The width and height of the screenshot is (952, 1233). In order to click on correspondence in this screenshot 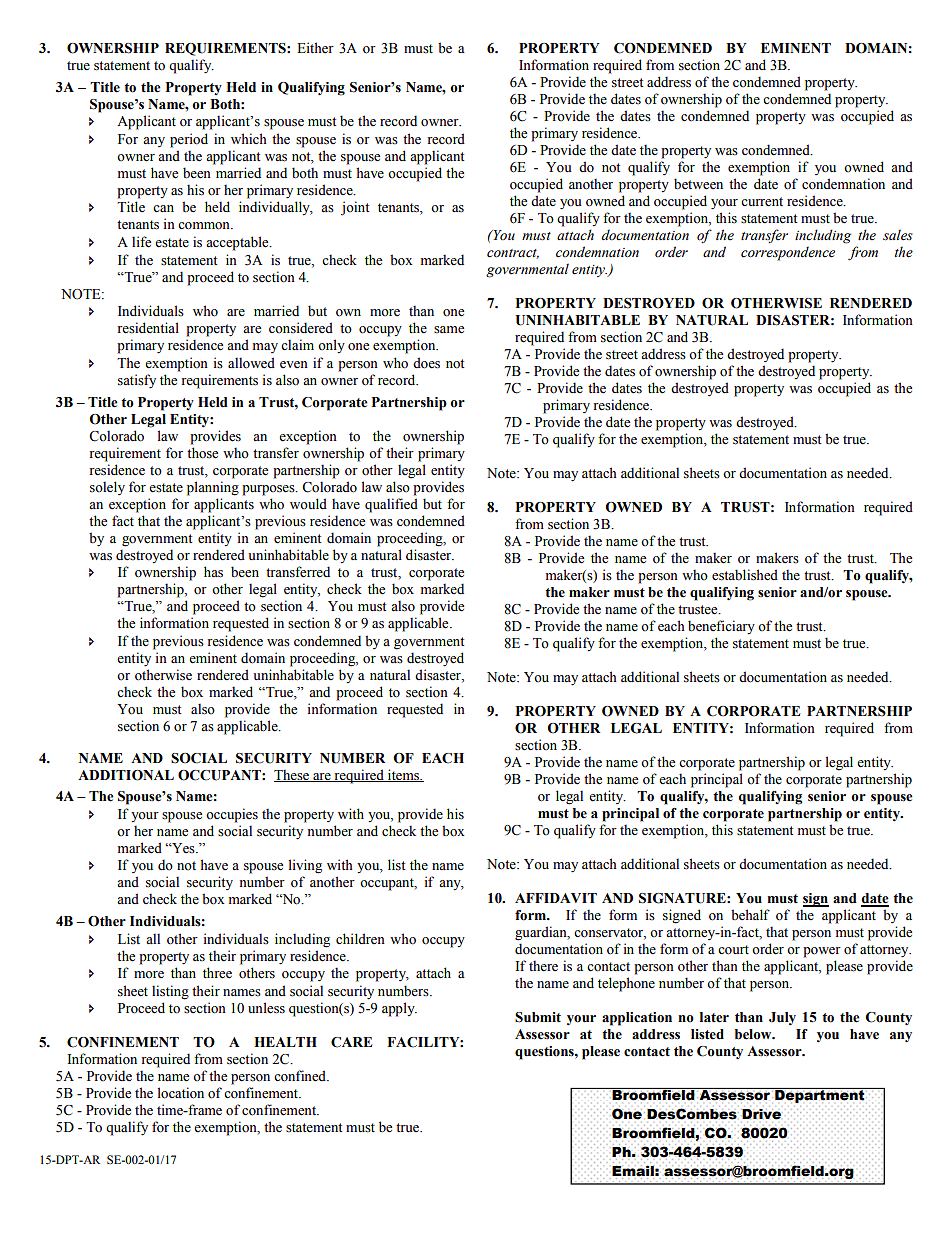, I will do `click(788, 253)`.
